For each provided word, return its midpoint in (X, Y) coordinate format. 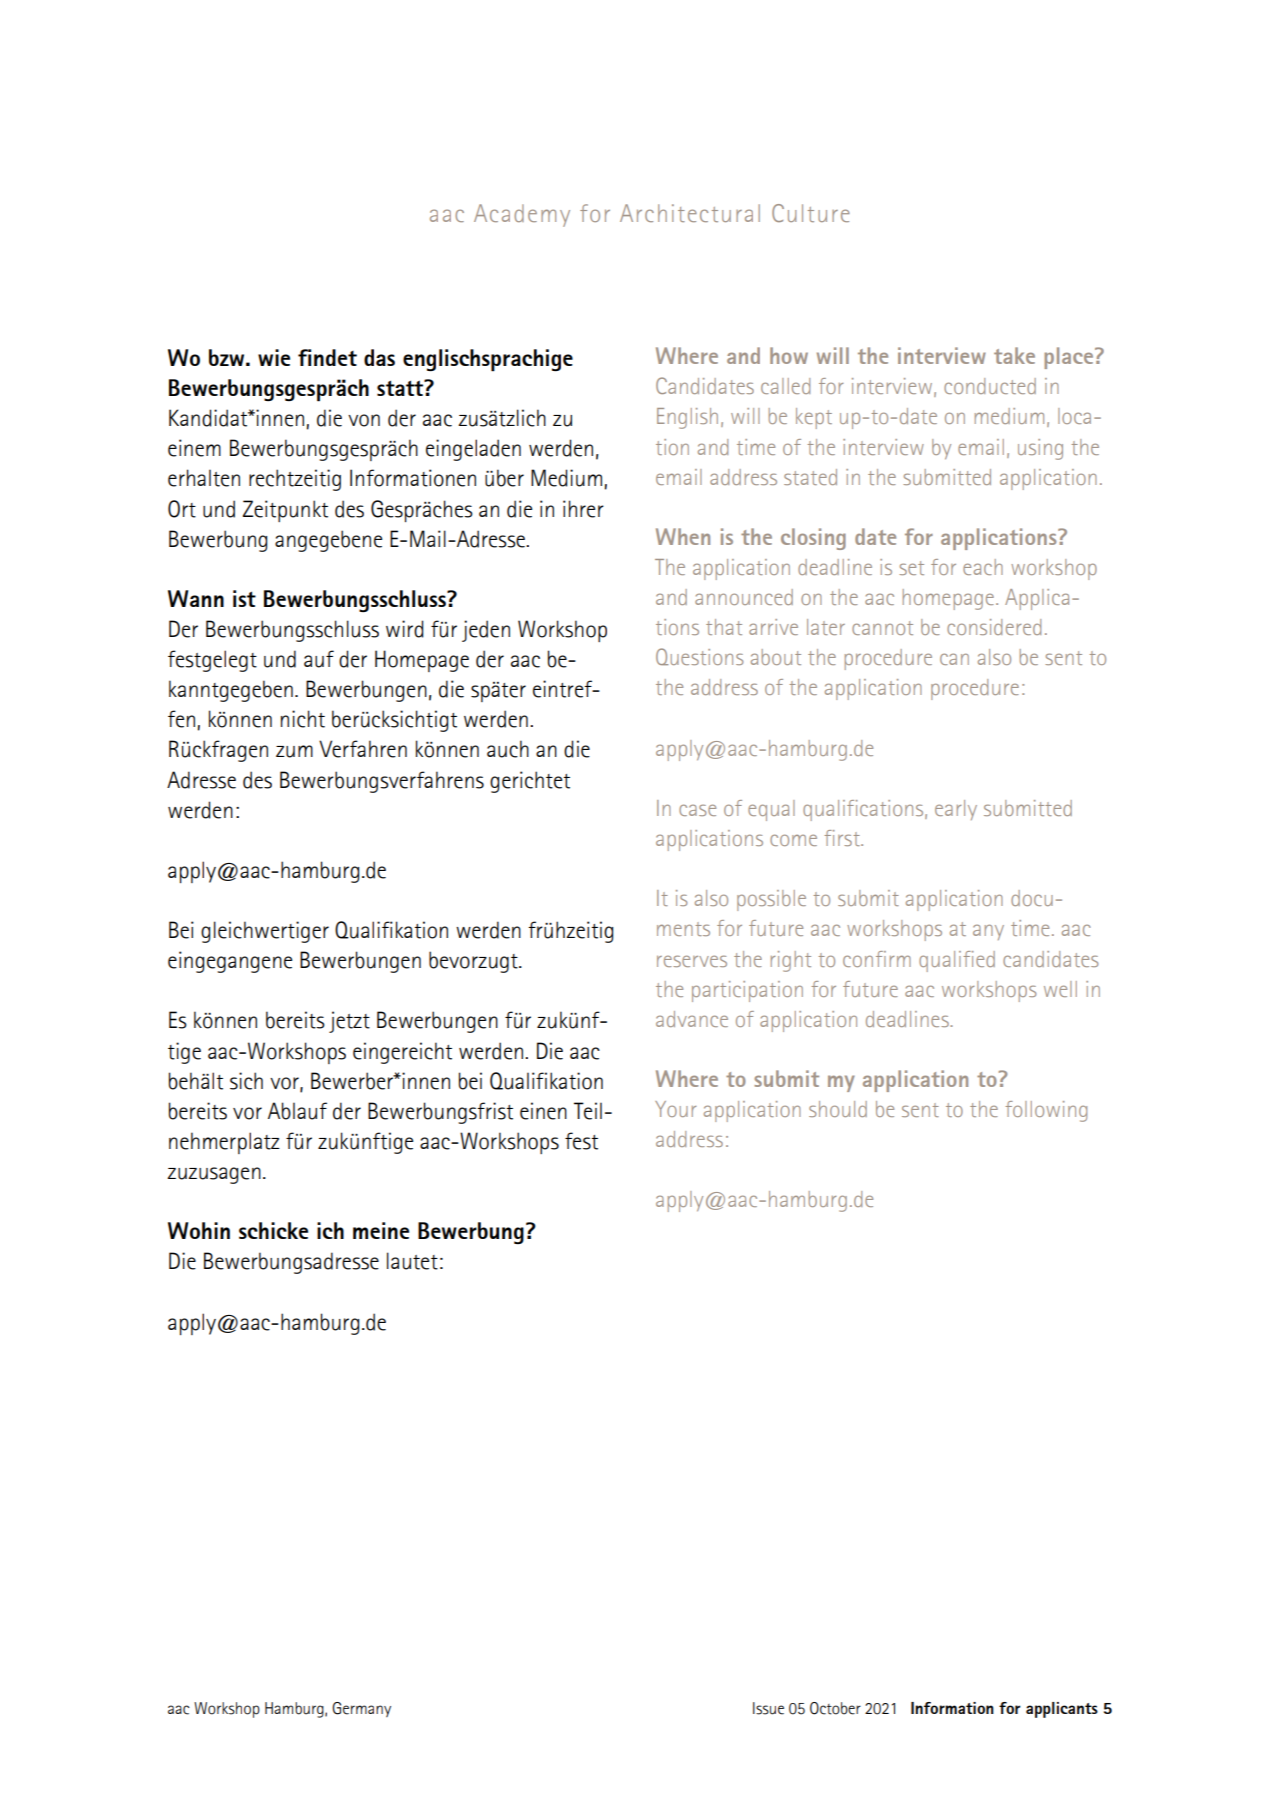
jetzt (349, 1022)
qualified (957, 961)
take (1014, 355)
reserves (692, 961)
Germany (361, 1709)
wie (274, 357)
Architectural (690, 213)
